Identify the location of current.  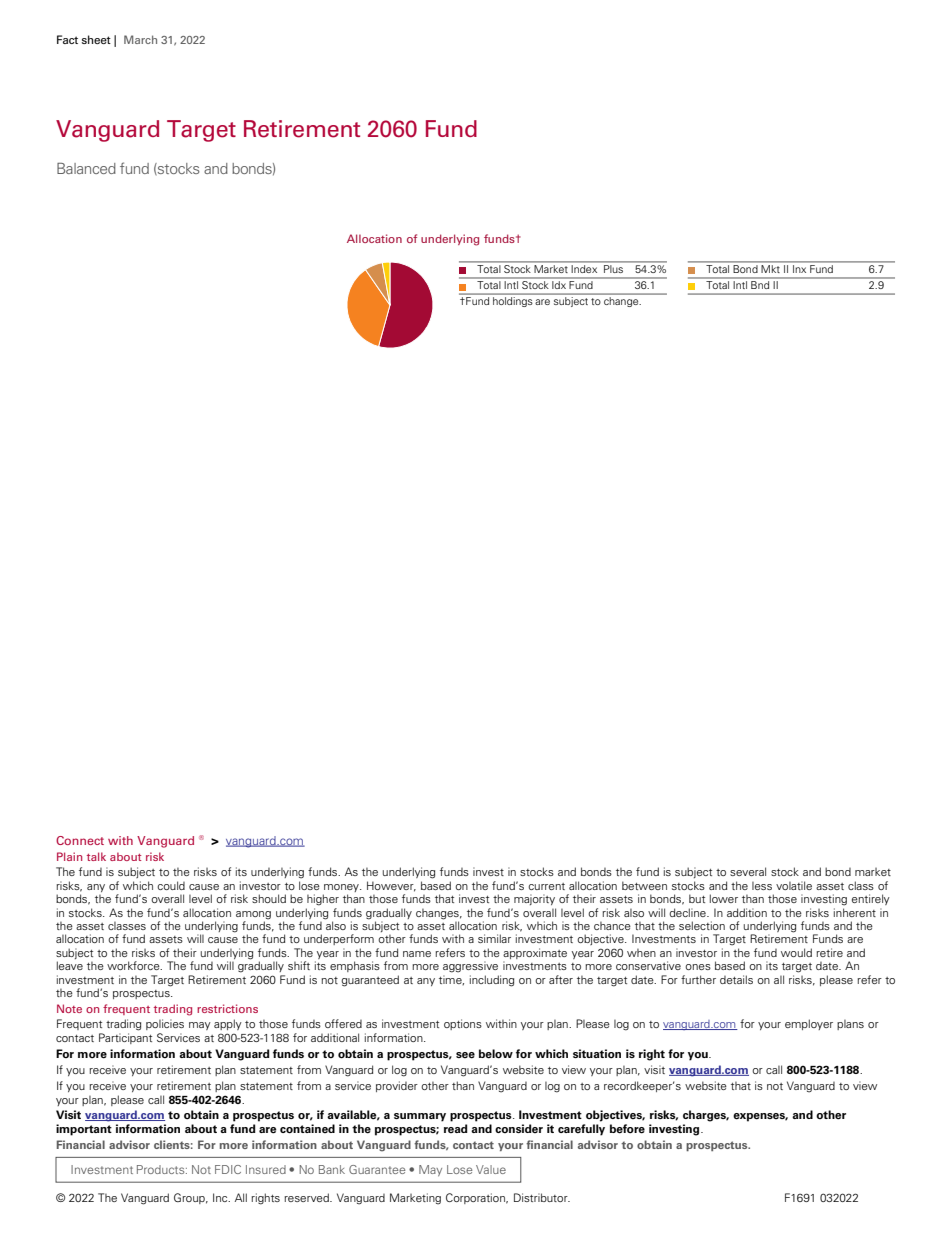
(546, 886).
